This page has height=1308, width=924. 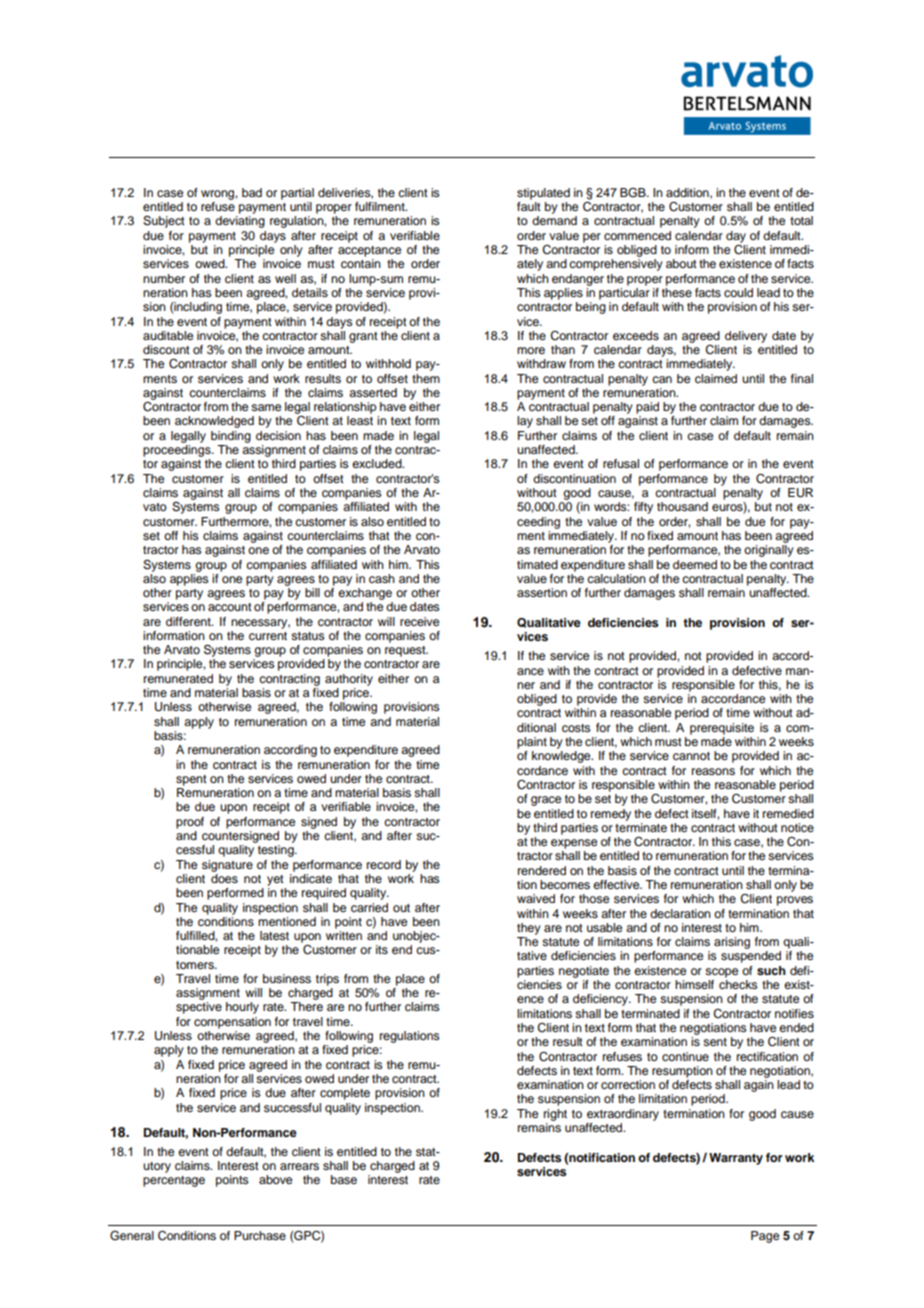 What do you see at coordinates (536, 898) in the page?
I see `waived` at bounding box center [536, 898].
